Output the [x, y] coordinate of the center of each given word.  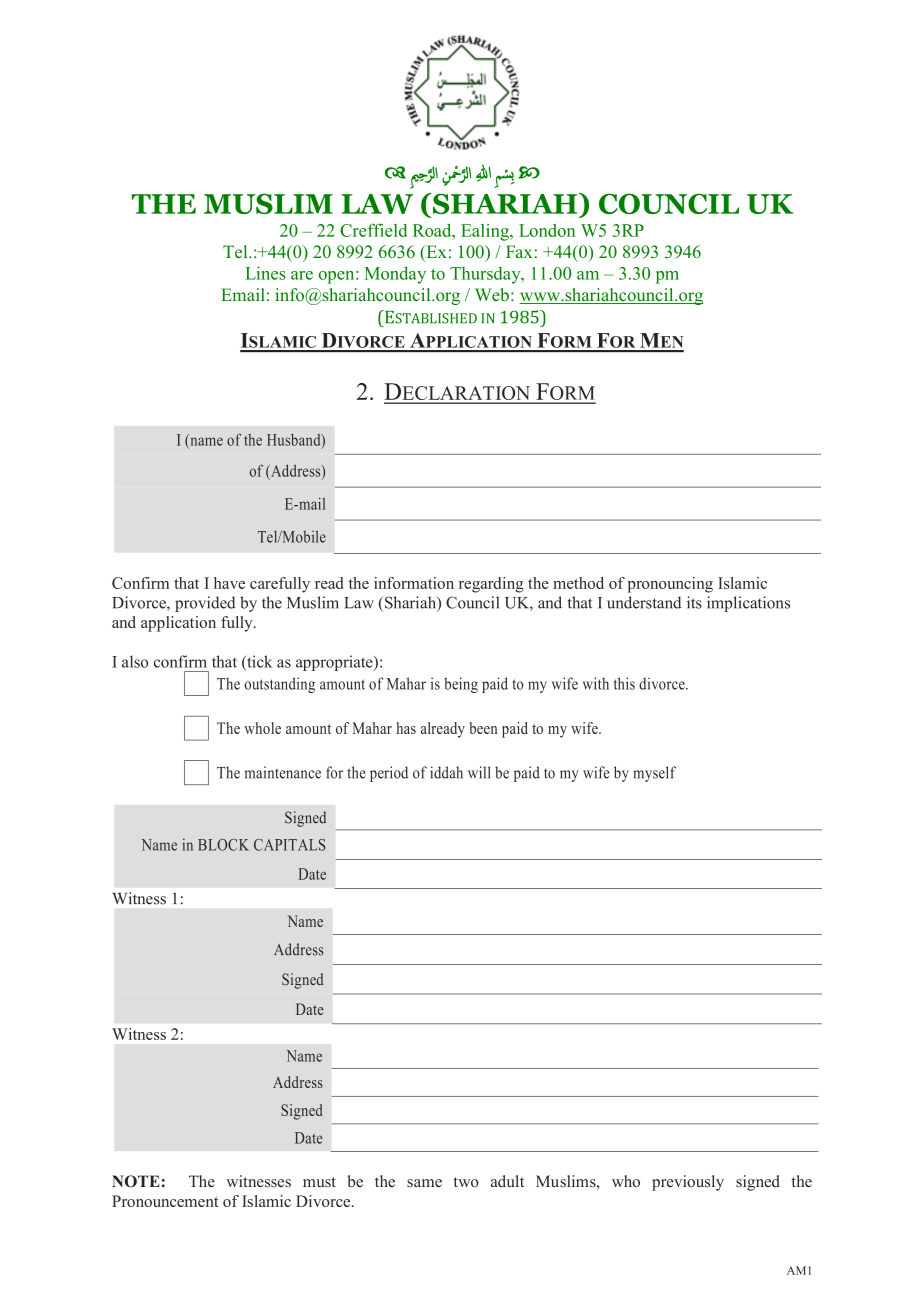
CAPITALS [290, 845]
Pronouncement [165, 1201]
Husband [295, 441]
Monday [395, 275]
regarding [491, 585]
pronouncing [670, 585]
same [424, 1183]
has [406, 728]
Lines [265, 273]
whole [262, 728]
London [547, 230]
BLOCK [223, 845]
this [624, 683]
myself [654, 774]
